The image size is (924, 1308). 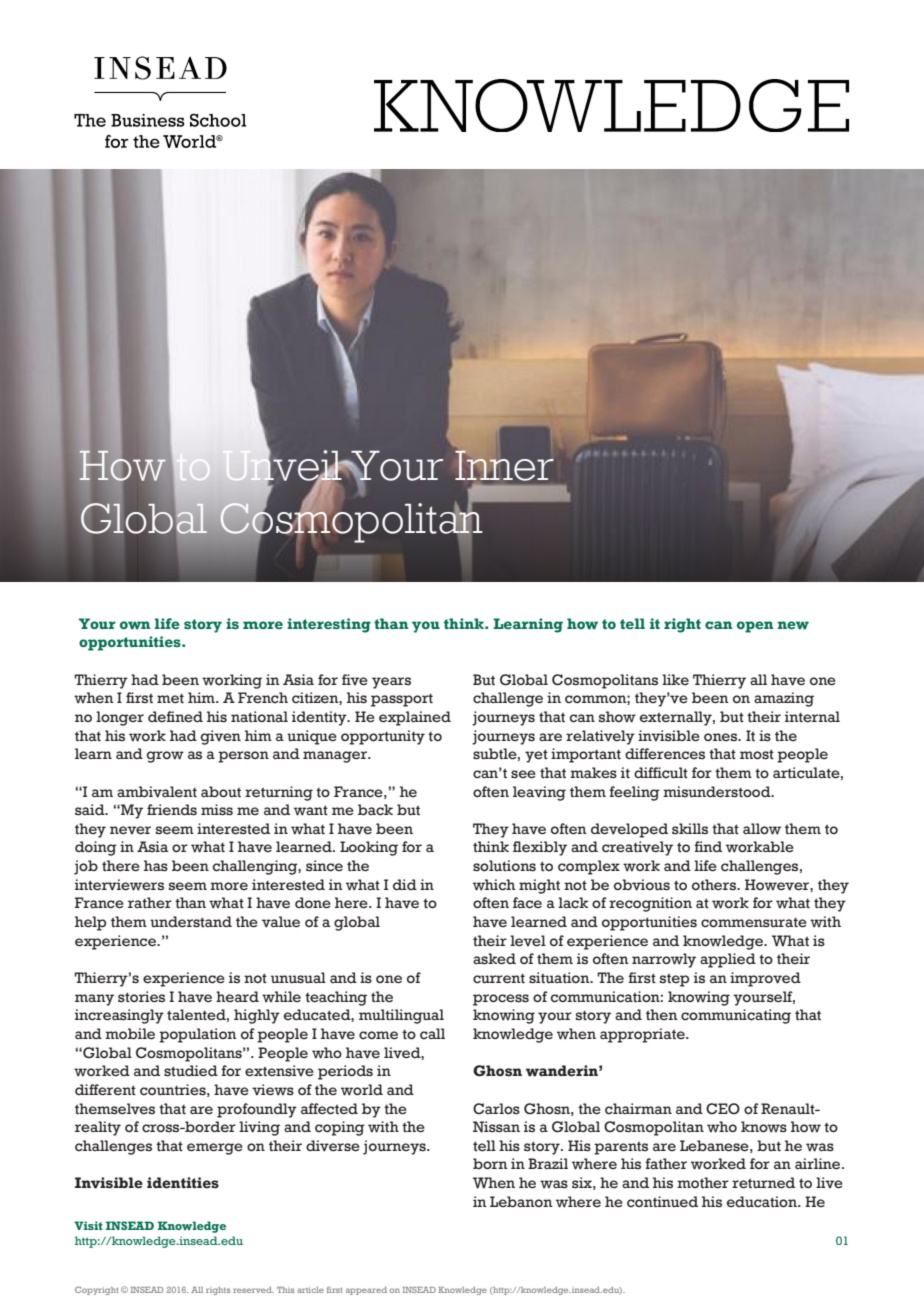 What do you see at coordinates (253, 1290) in the page?
I see `reserved` at bounding box center [253, 1290].
